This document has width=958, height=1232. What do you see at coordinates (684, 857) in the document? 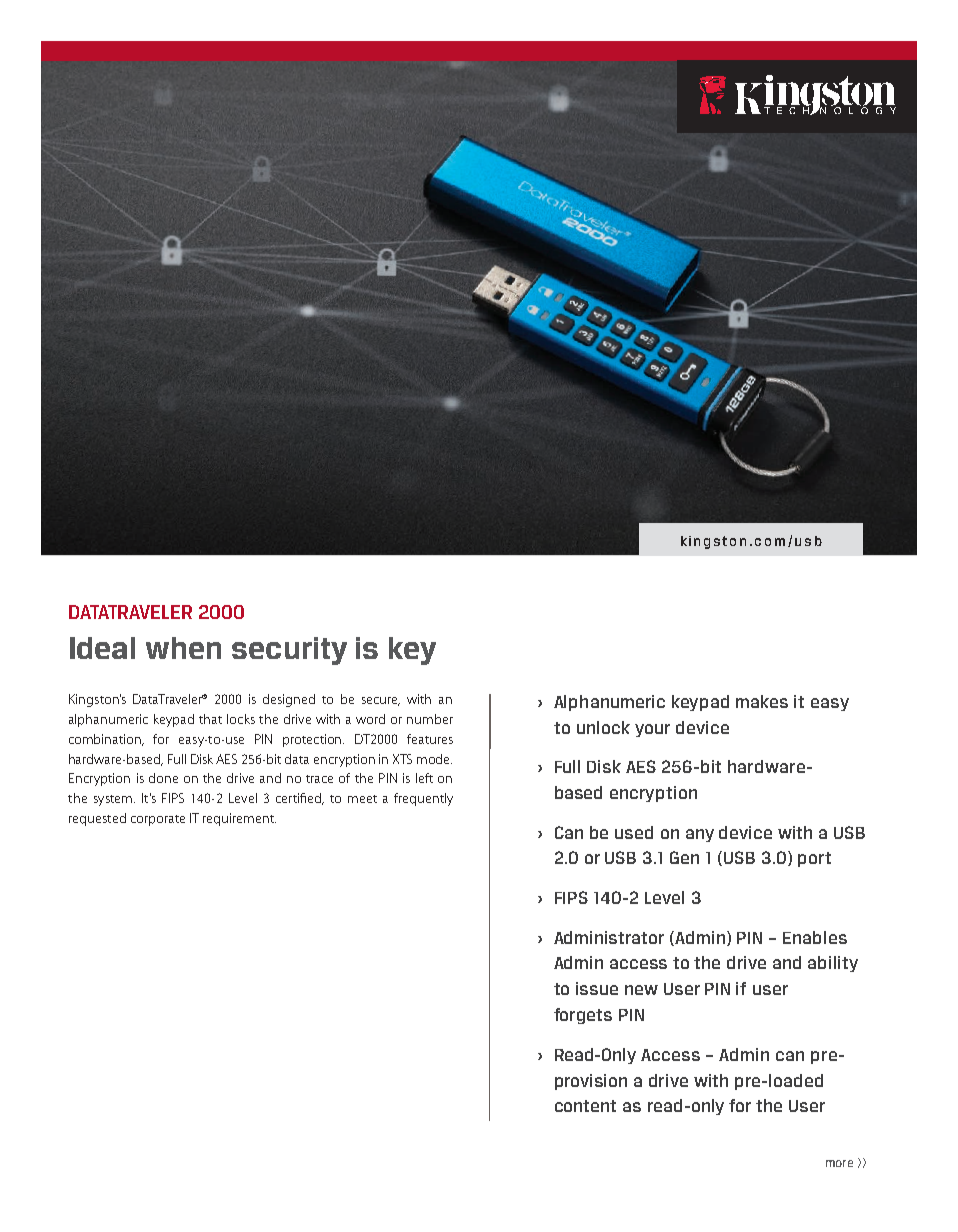
I see `Gen` at bounding box center [684, 857].
